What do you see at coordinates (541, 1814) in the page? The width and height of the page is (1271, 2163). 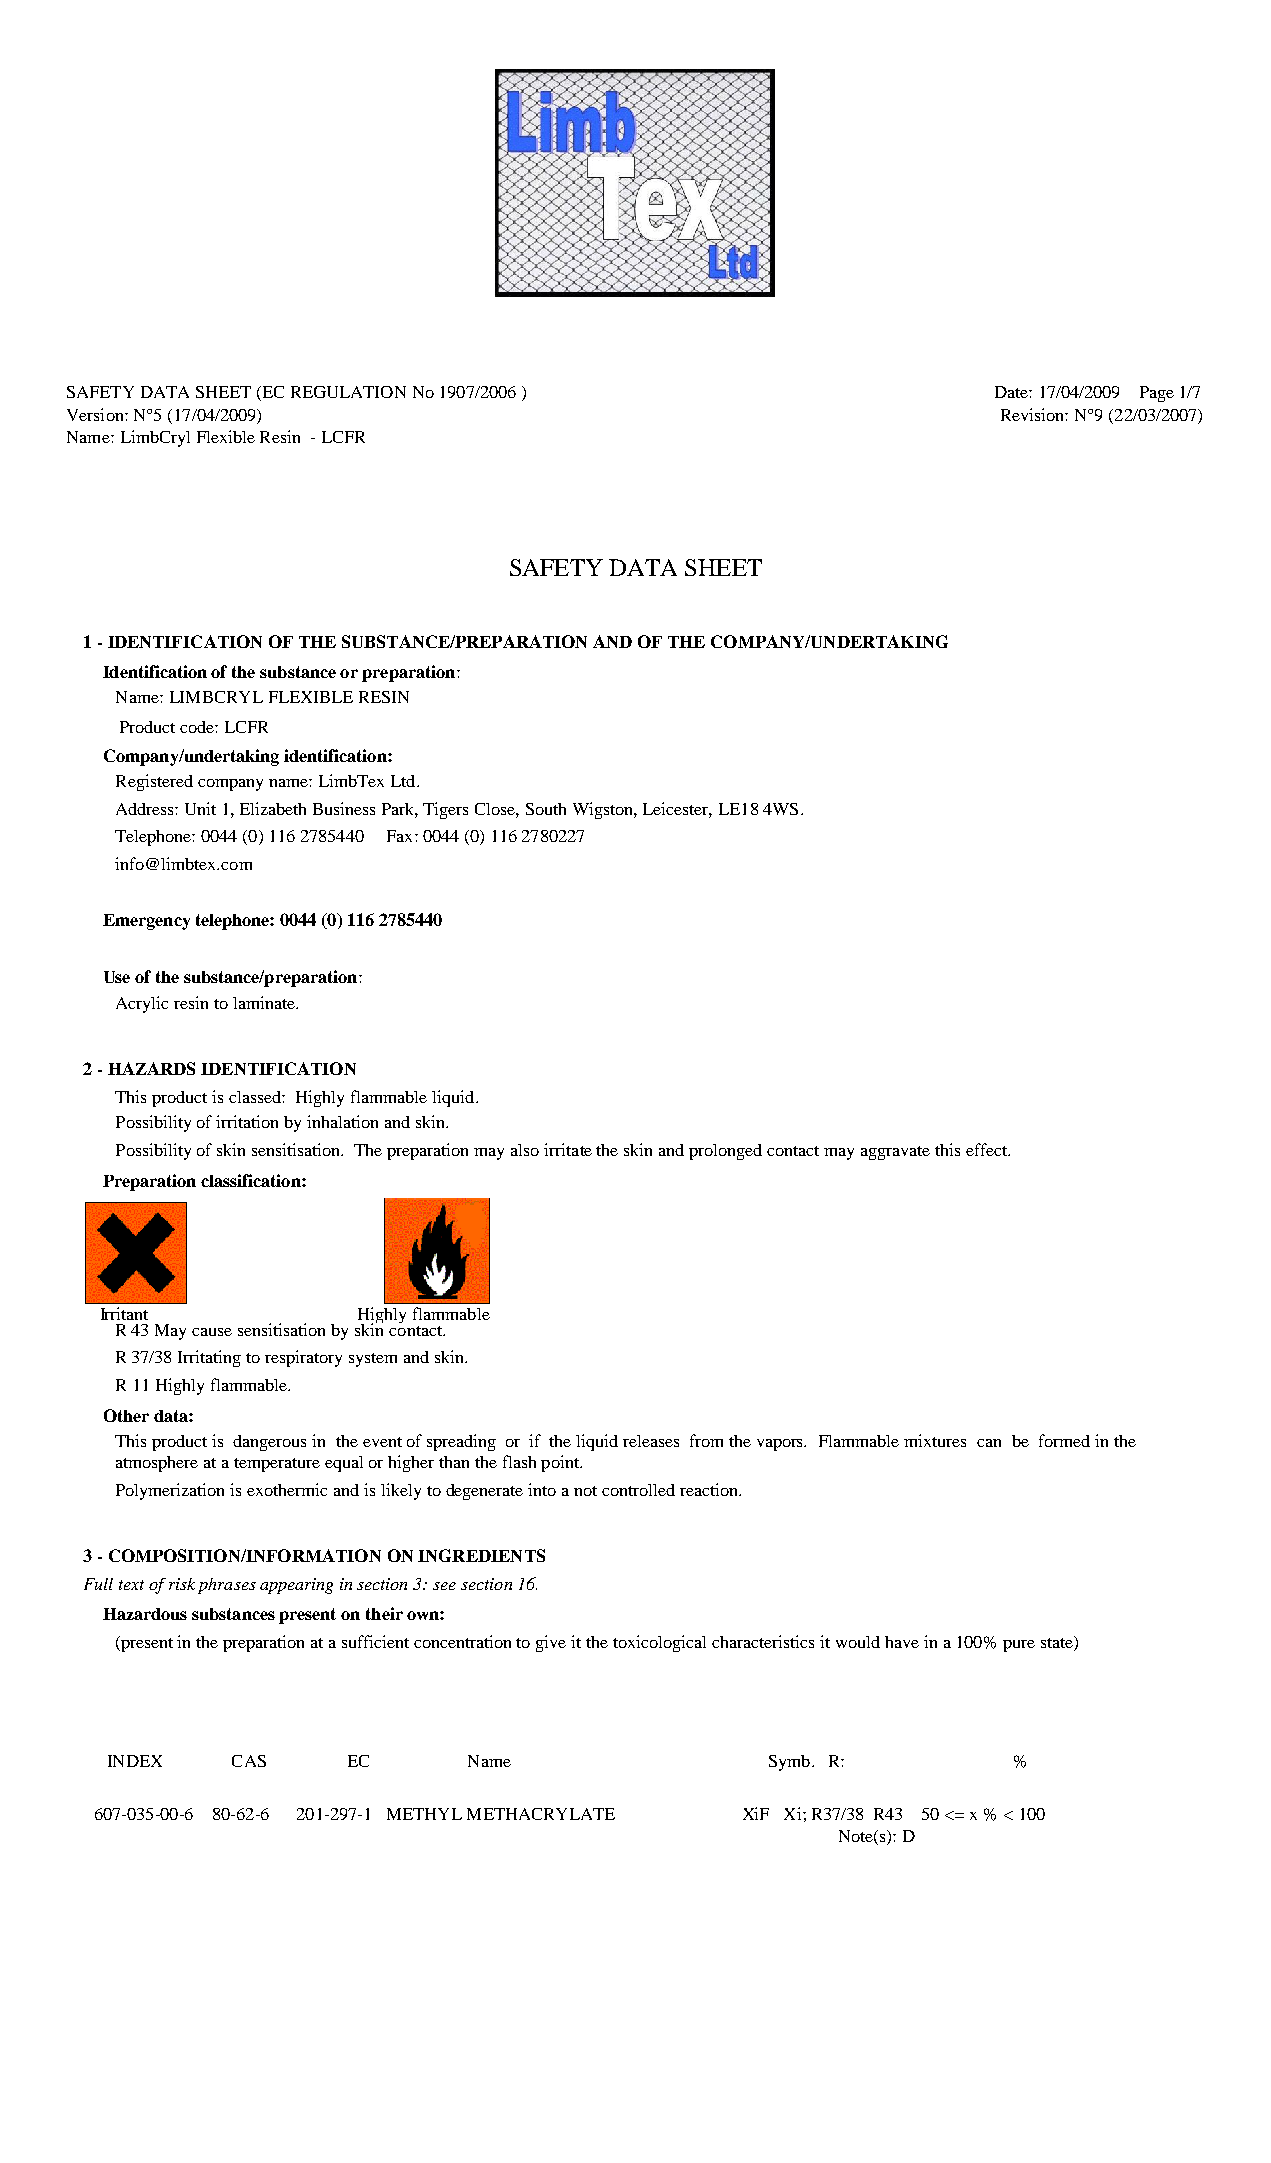 I see `METHACRYLATE` at bounding box center [541, 1814].
